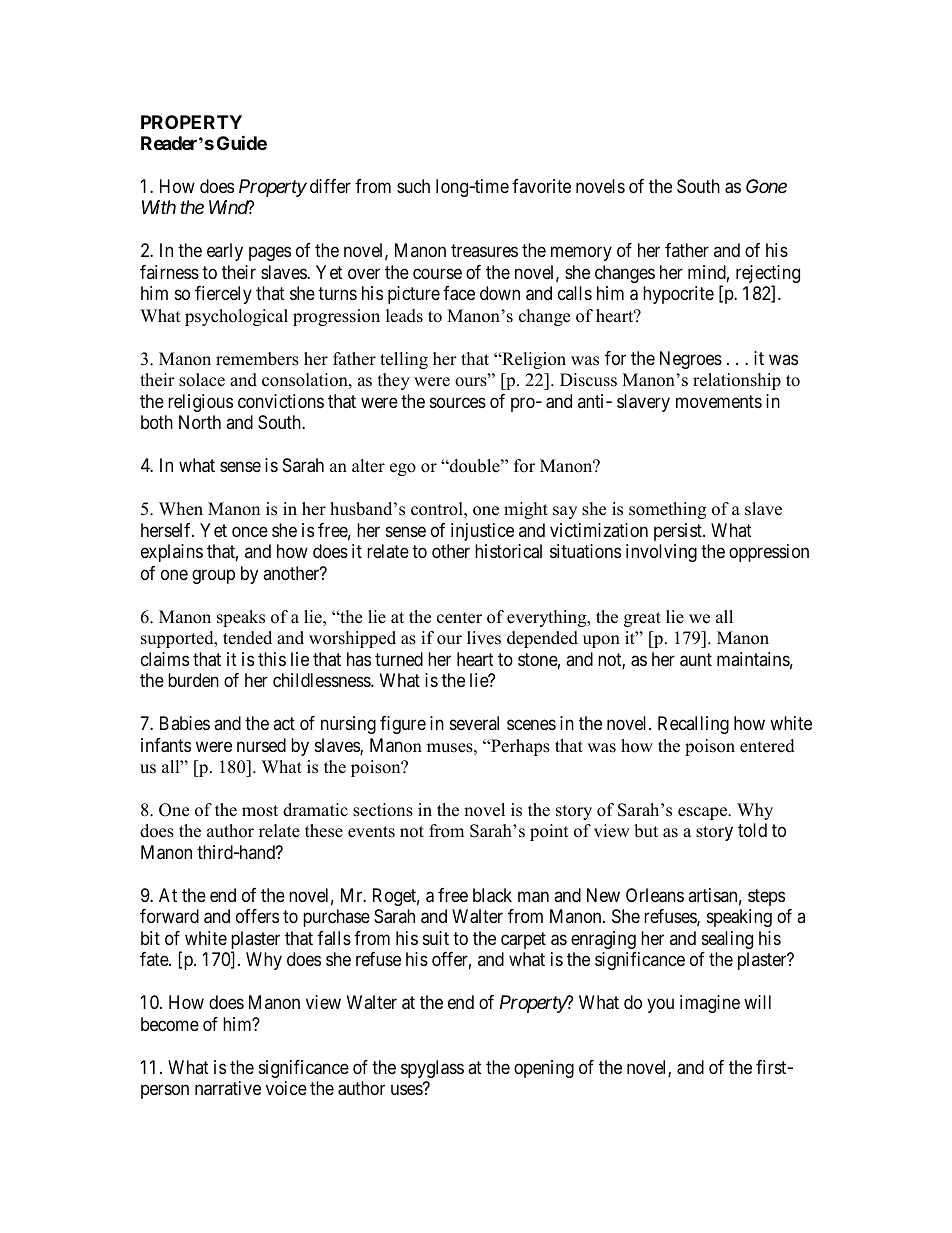 This screenshot has width=952, height=1233. Describe the element at coordinates (286, 1088) in the screenshot. I see `voice` at that location.
